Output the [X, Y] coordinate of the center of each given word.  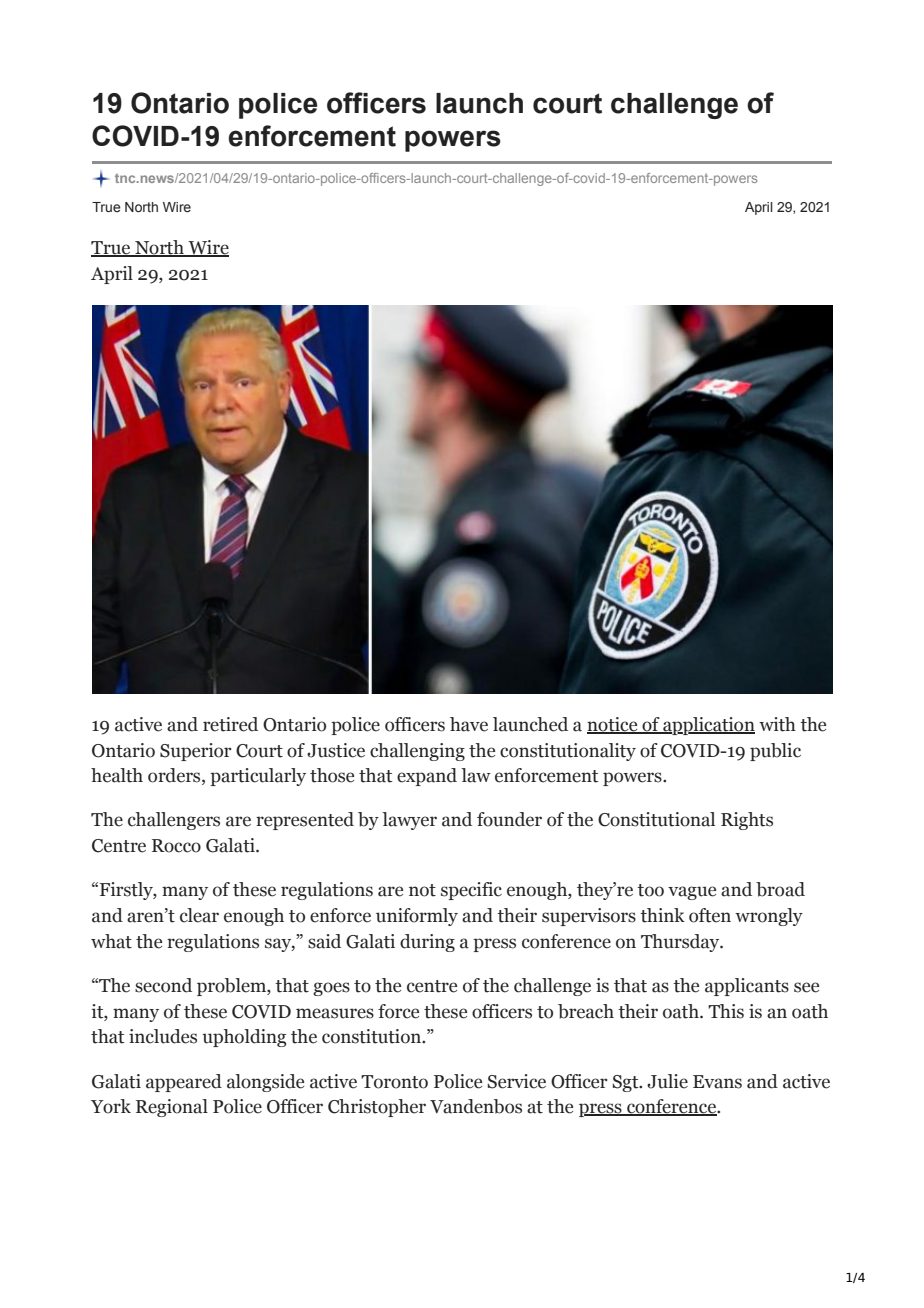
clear [199, 915]
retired [230, 724]
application [708, 726]
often [710, 915]
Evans [717, 1082]
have [469, 724]
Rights [747, 821]
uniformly [417, 917]
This [726, 1011]
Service [516, 1081]
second [163, 985]
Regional [172, 1108]
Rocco [176, 846]
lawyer [409, 821]
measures [335, 1013]
